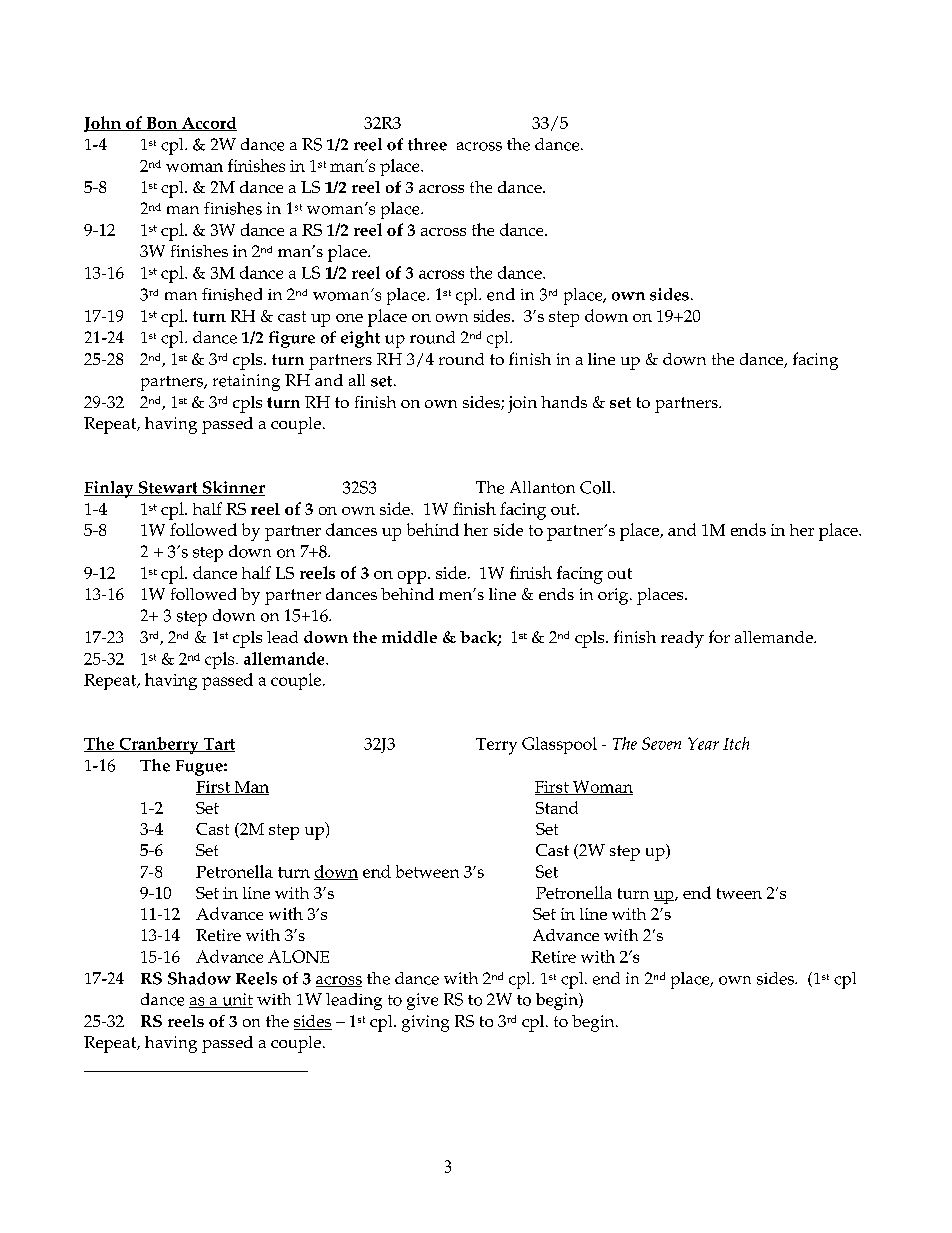 This screenshot has width=952, height=1233. What do you see at coordinates (614, 596) in the screenshot?
I see `orig` at bounding box center [614, 596].
